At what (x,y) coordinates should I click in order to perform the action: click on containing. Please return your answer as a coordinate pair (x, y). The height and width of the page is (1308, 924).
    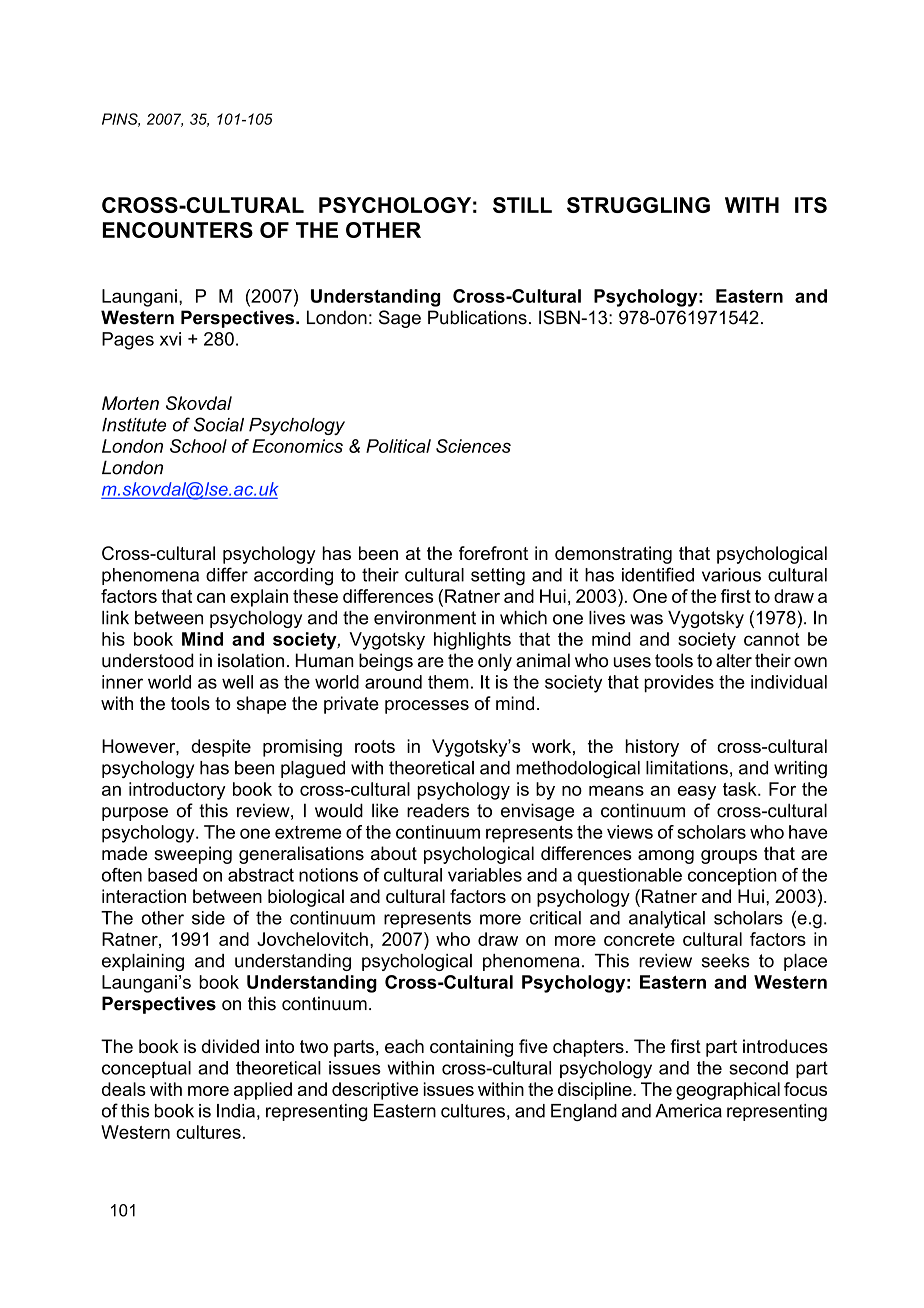
    Looking at the image, I should click on (471, 1048).
